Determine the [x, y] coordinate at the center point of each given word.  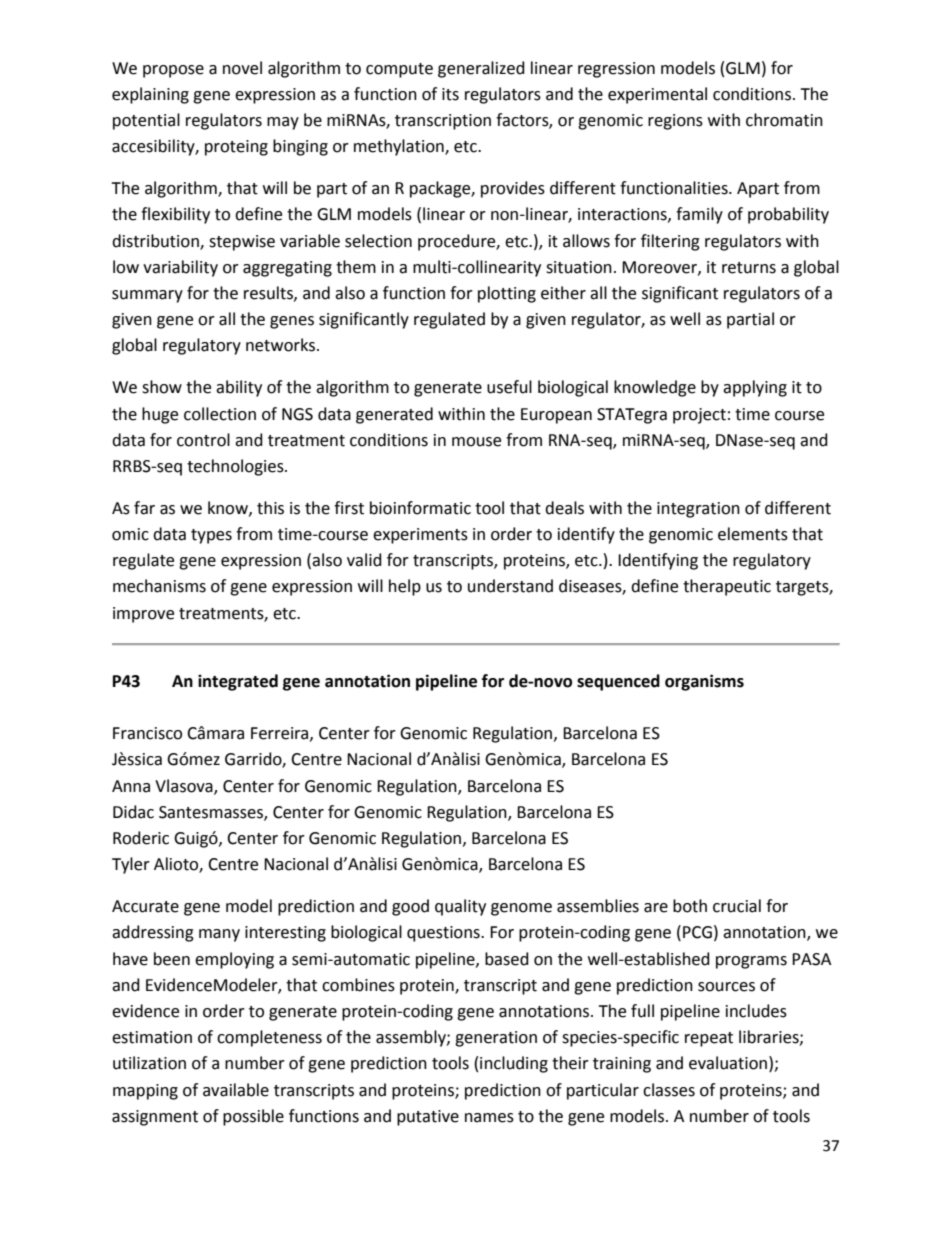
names [489, 1118]
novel [242, 68]
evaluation [728, 1063]
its [450, 94]
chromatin [784, 120]
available [236, 1090]
